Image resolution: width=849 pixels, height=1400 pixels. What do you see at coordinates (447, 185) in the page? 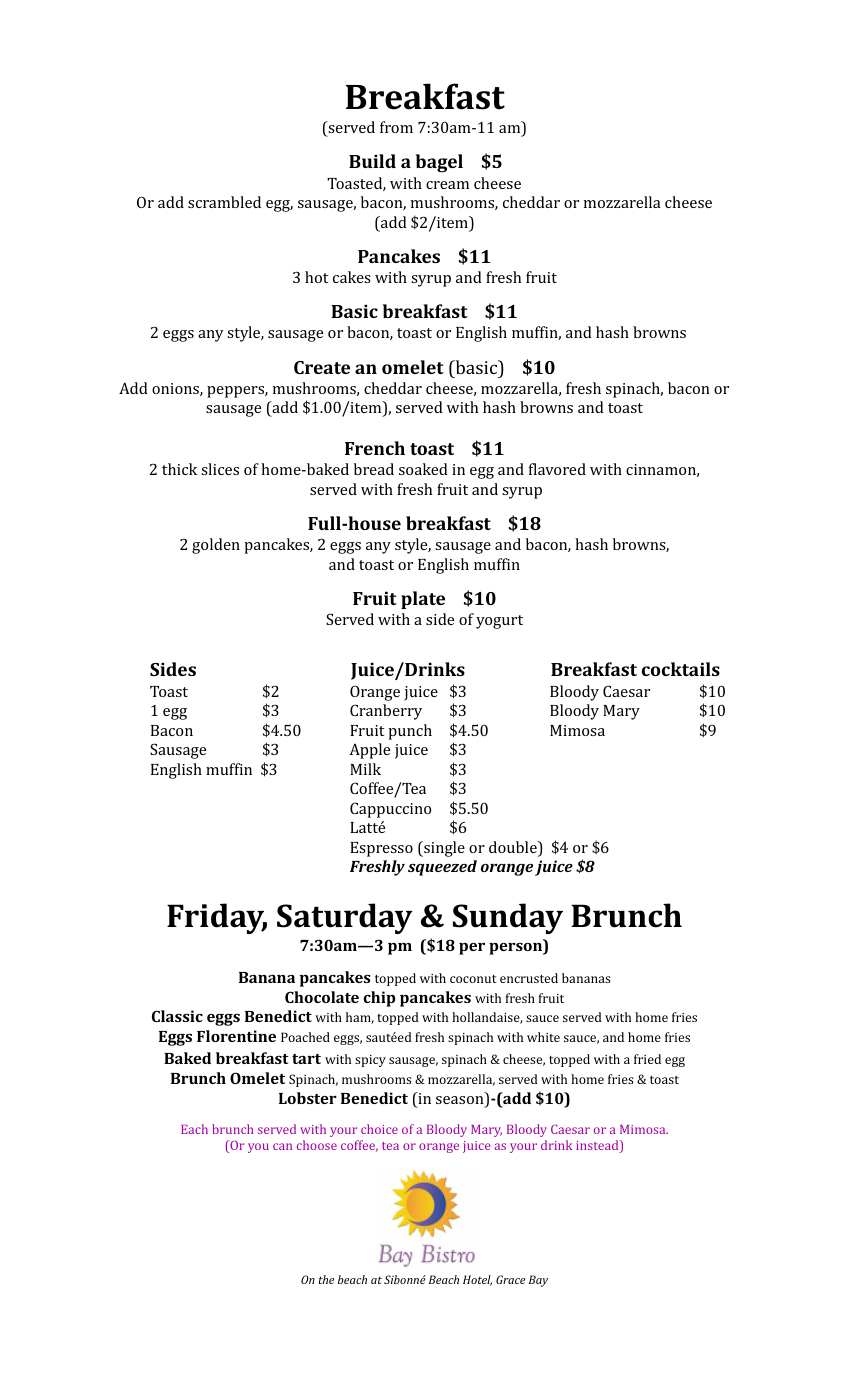
I see `cream` at bounding box center [447, 185].
